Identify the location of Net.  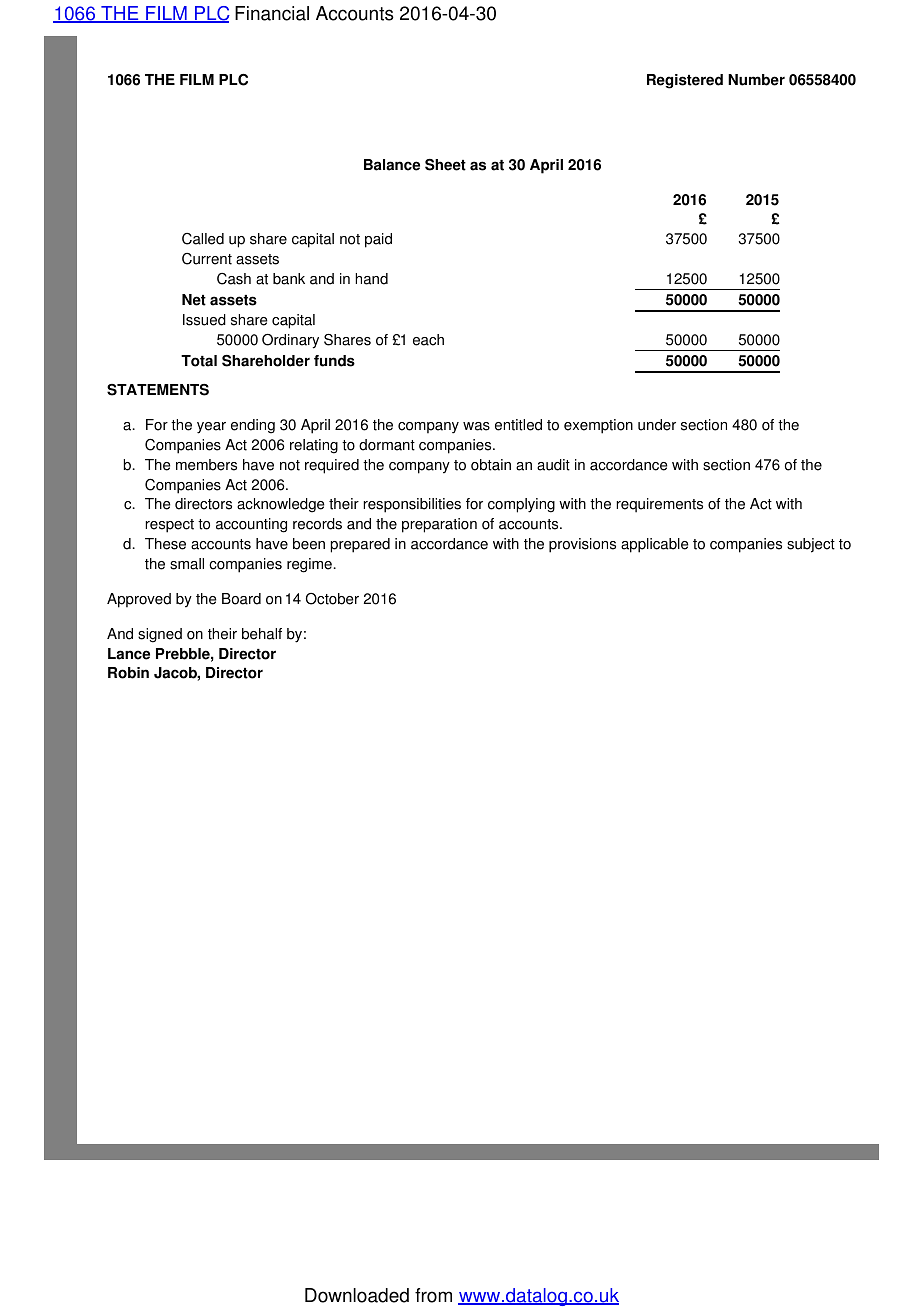
(194, 300).
